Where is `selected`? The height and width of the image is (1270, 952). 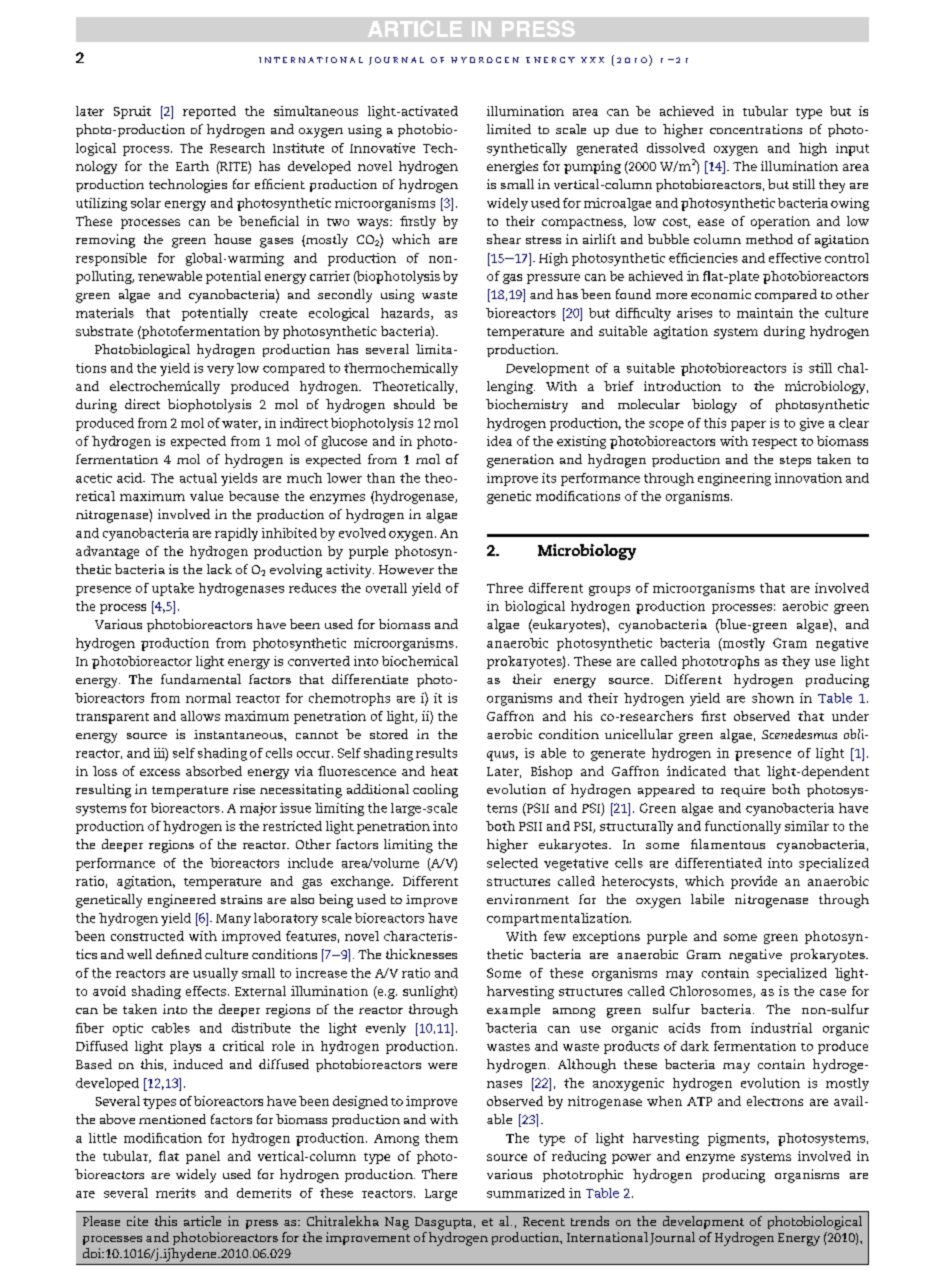 selected is located at coordinates (512, 863).
